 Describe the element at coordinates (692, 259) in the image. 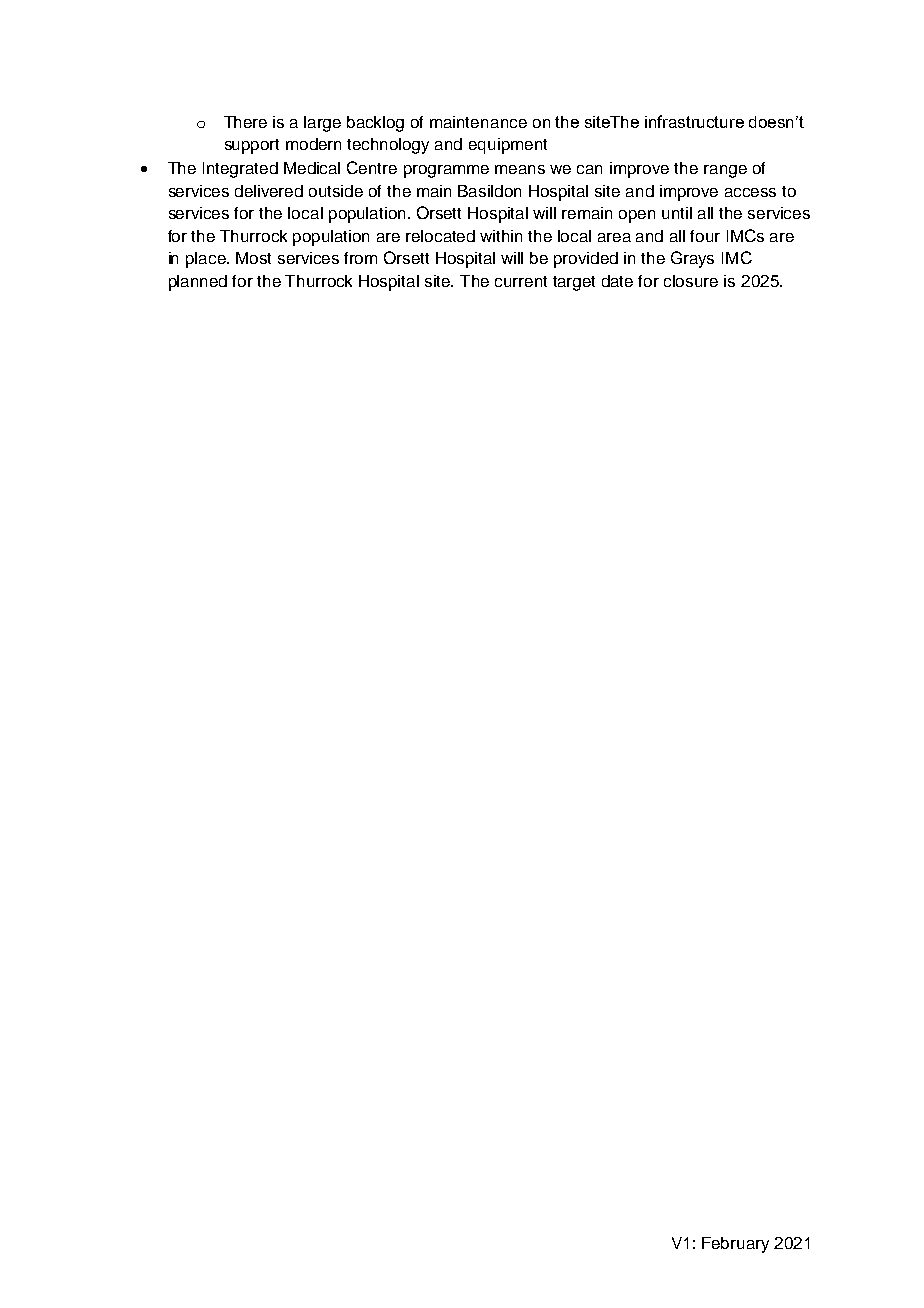

I see `Grays` at that location.
